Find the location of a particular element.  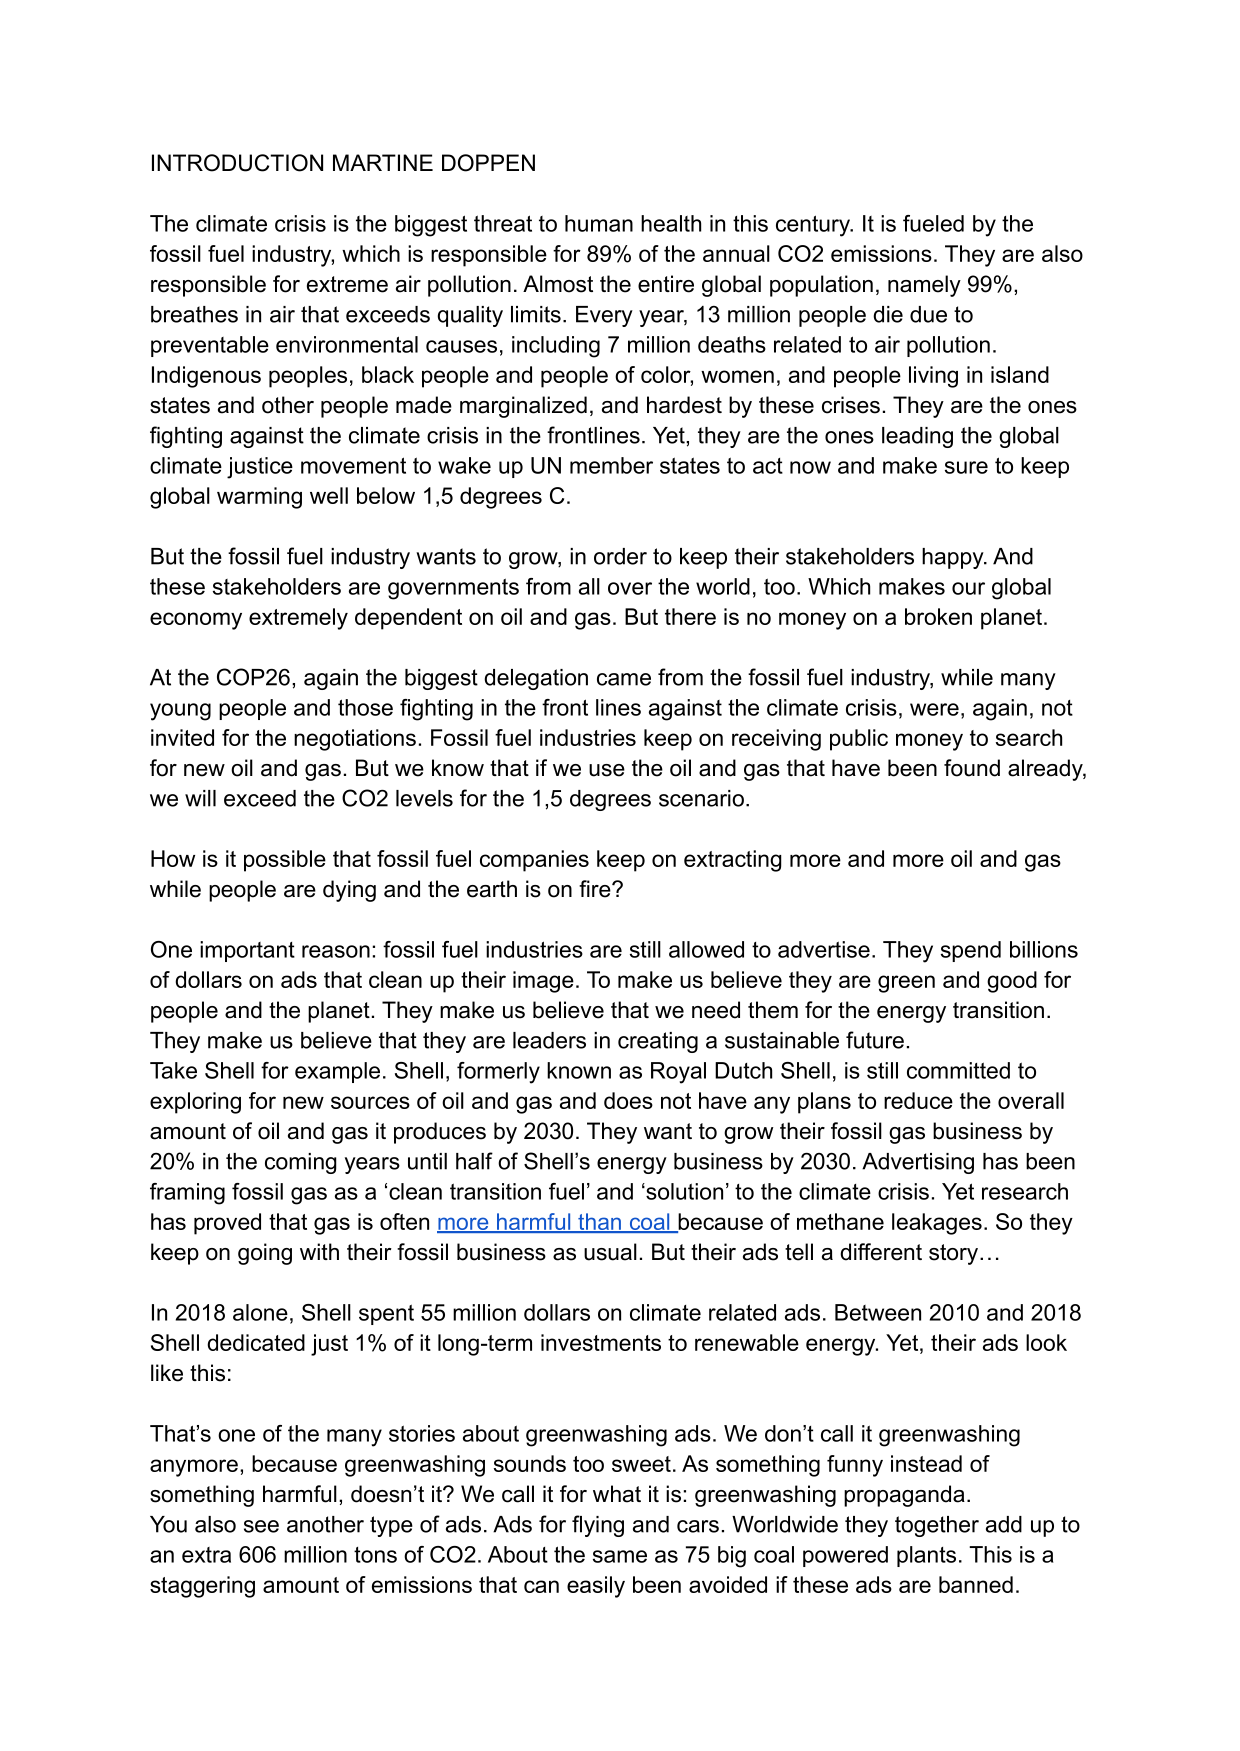

see is located at coordinates (261, 1526).
